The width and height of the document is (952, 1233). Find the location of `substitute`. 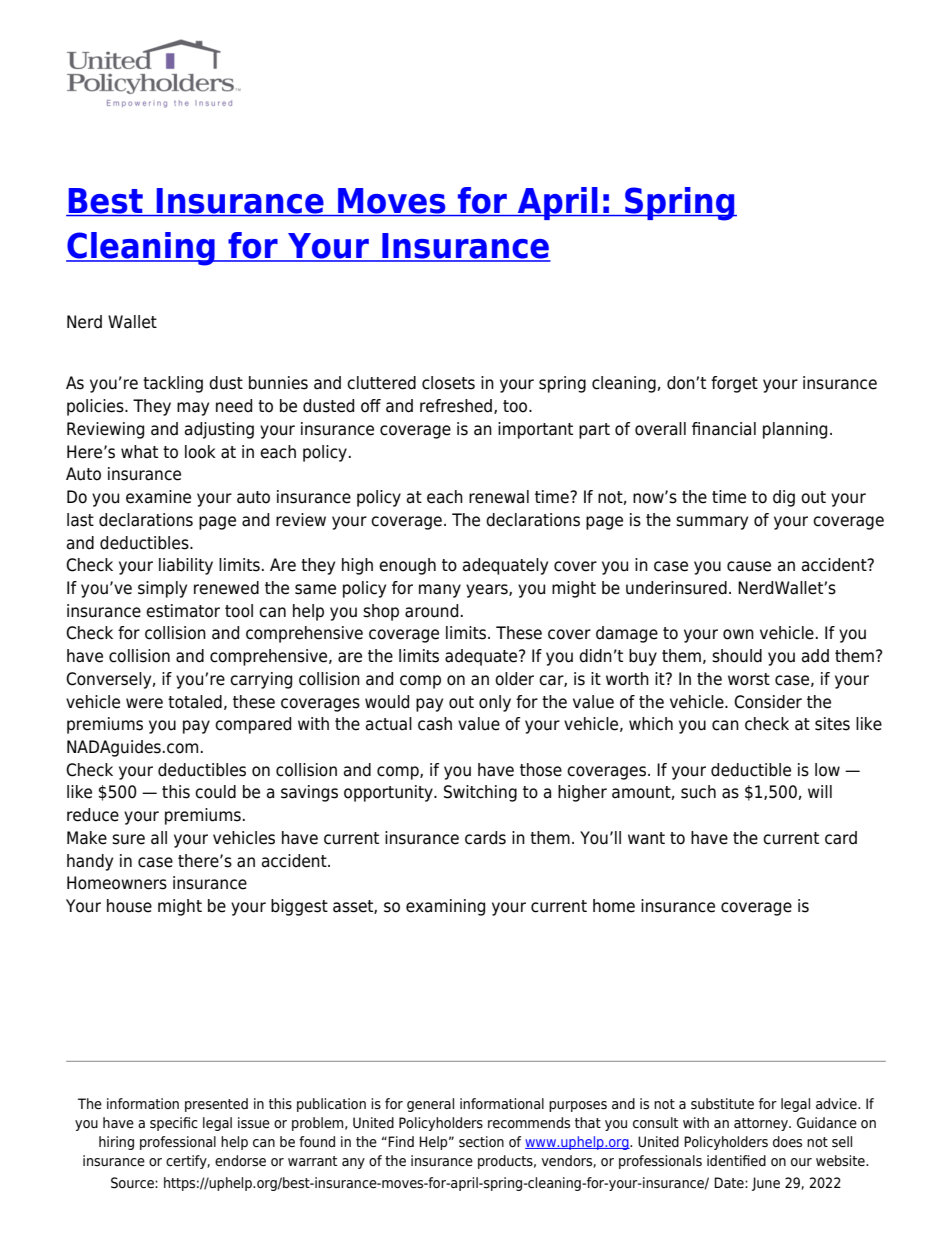

substitute is located at coordinates (722, 1104).
